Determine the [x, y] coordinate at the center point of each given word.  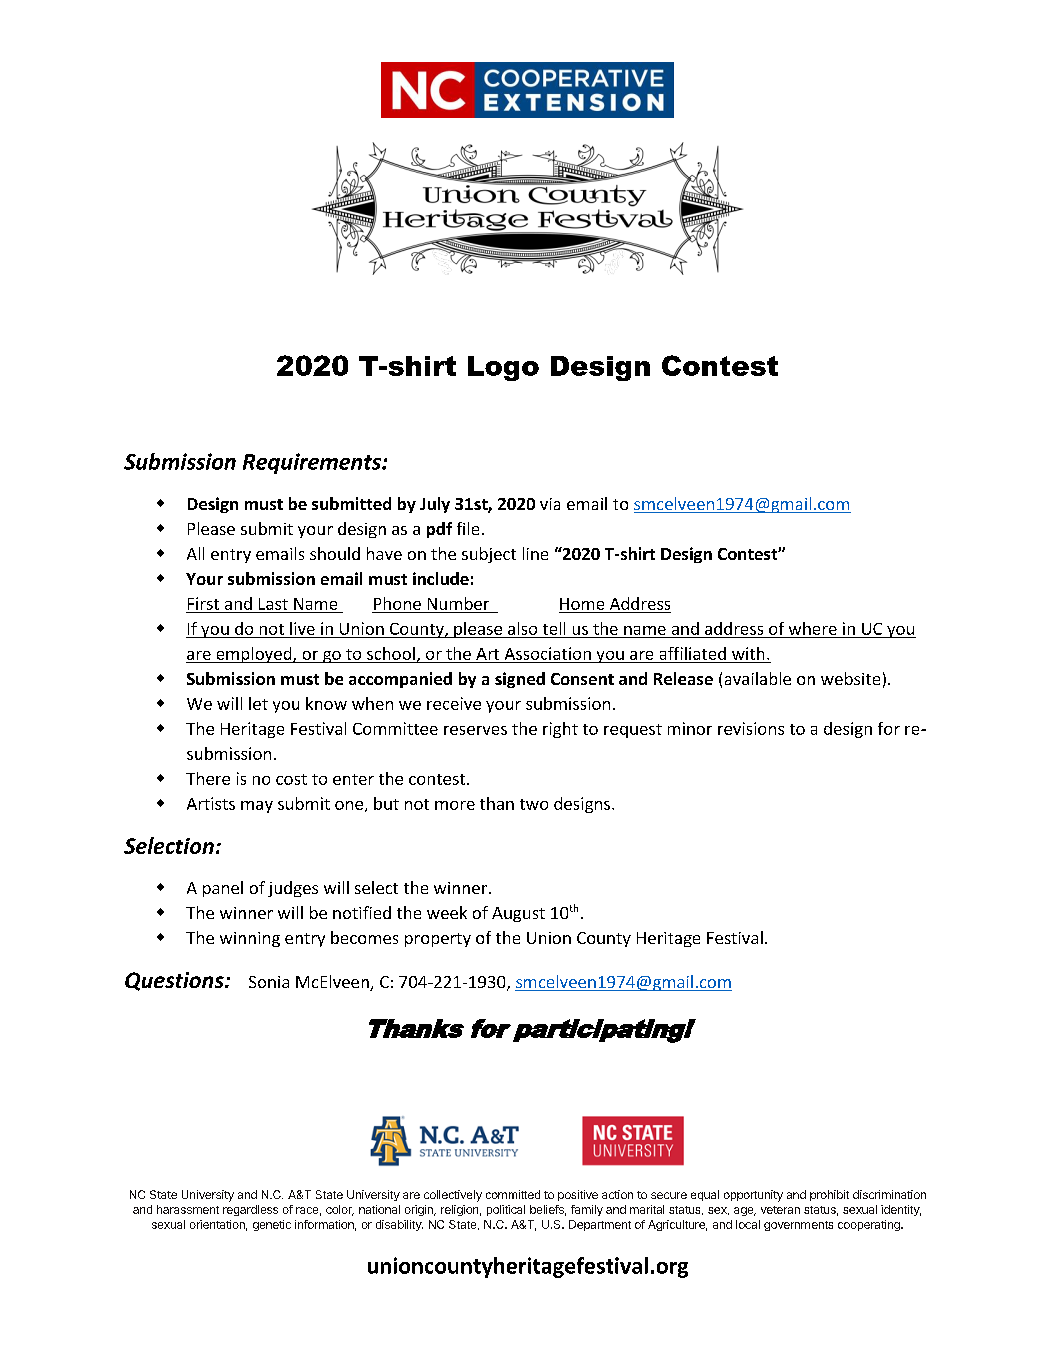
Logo [503, 368]
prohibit [829, 1195]
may [257, 807]
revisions [751, 728]
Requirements [313, 463]
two [534, 804]
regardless [250, 1210]
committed [513, 1194]
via [550, 504]
